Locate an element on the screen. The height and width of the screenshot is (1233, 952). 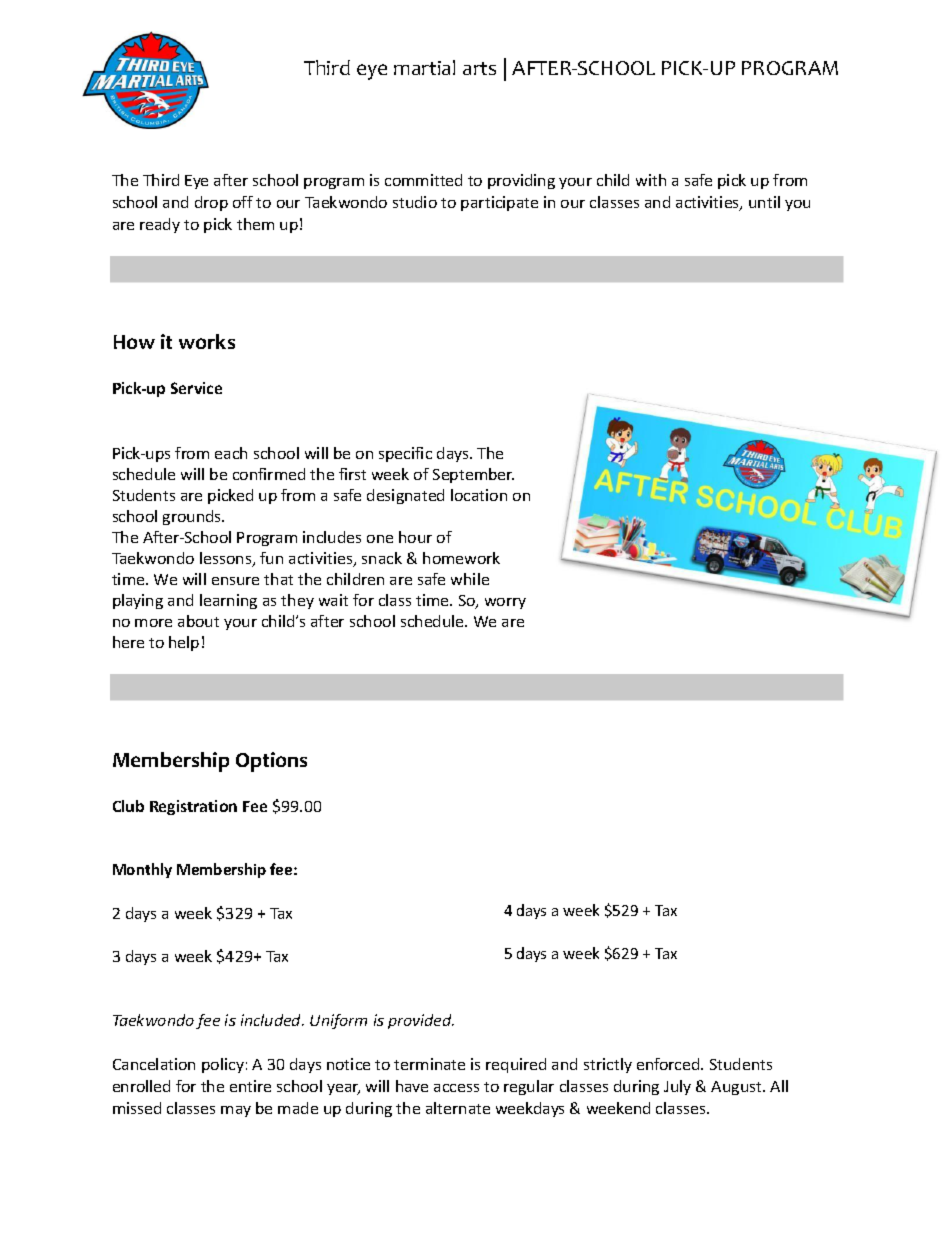
while is located at coordinates (470, 579).
